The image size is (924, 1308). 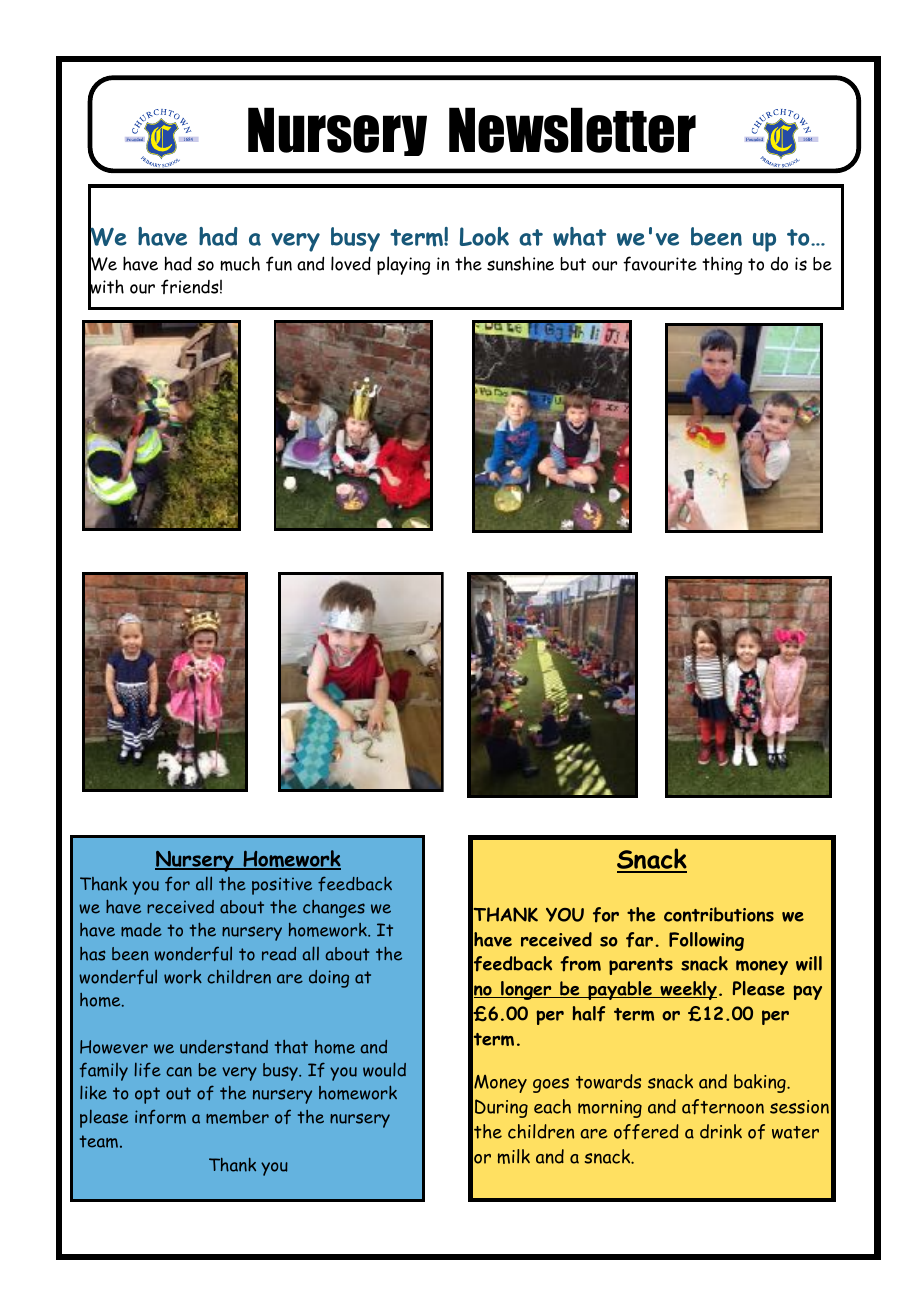 I want to click on much, so click(x=240, y=264).
